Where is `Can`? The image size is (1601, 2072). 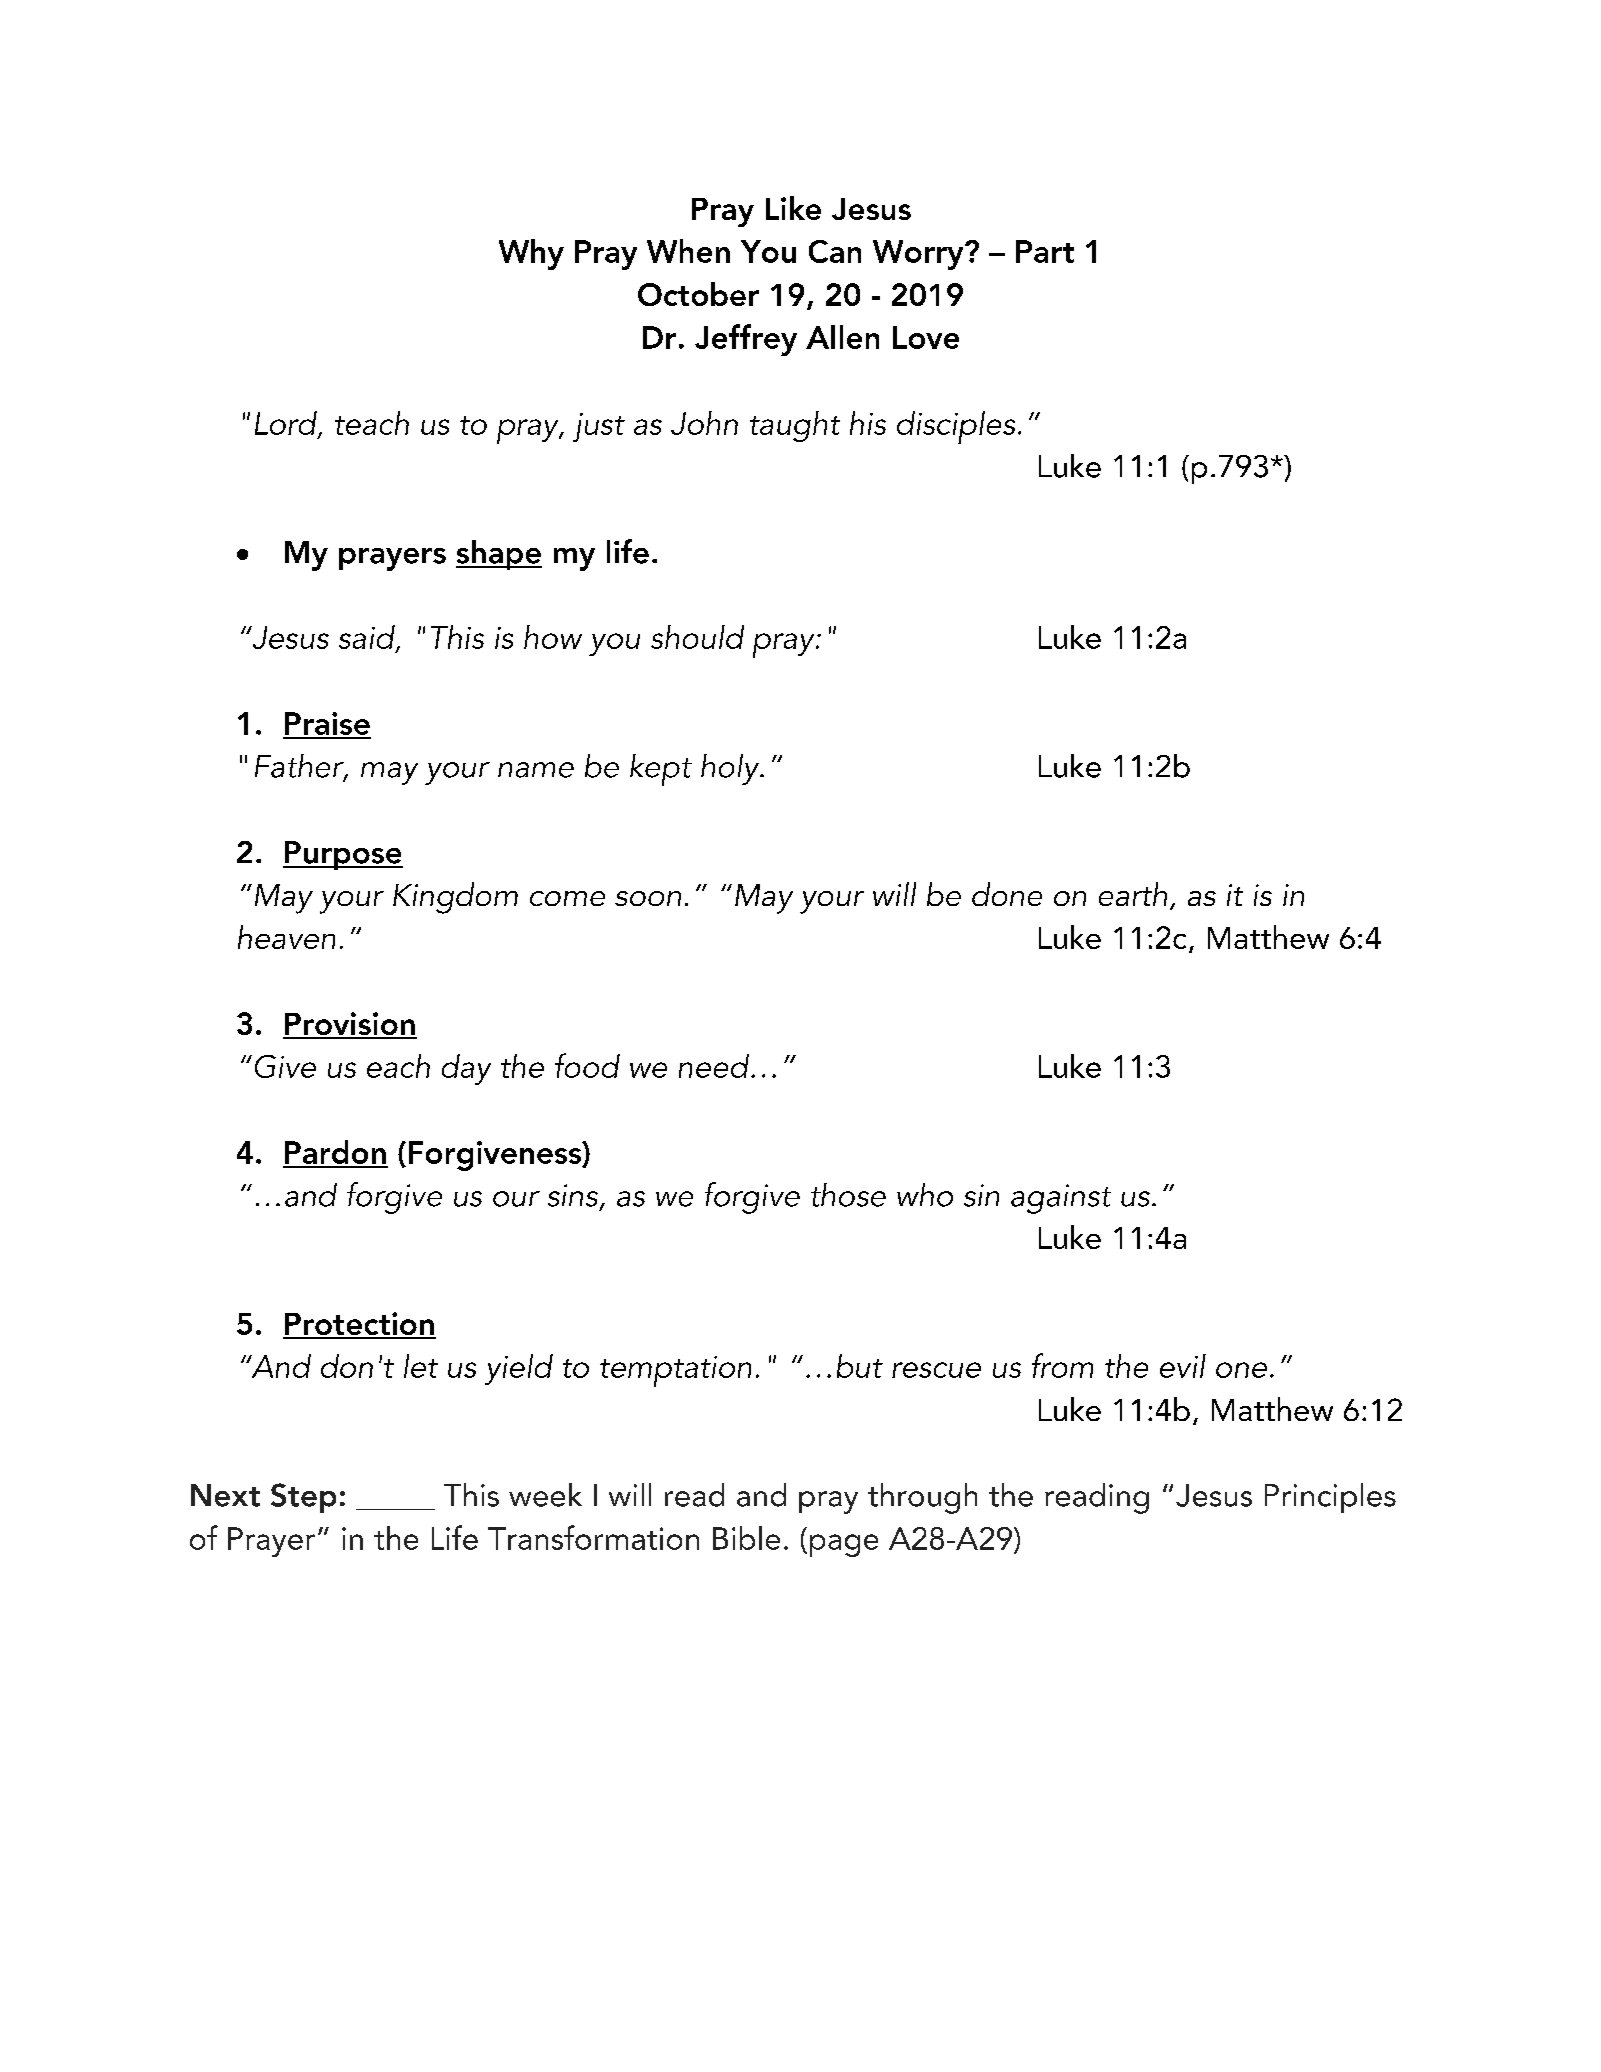
Can is located at coordinates (835, 251).
